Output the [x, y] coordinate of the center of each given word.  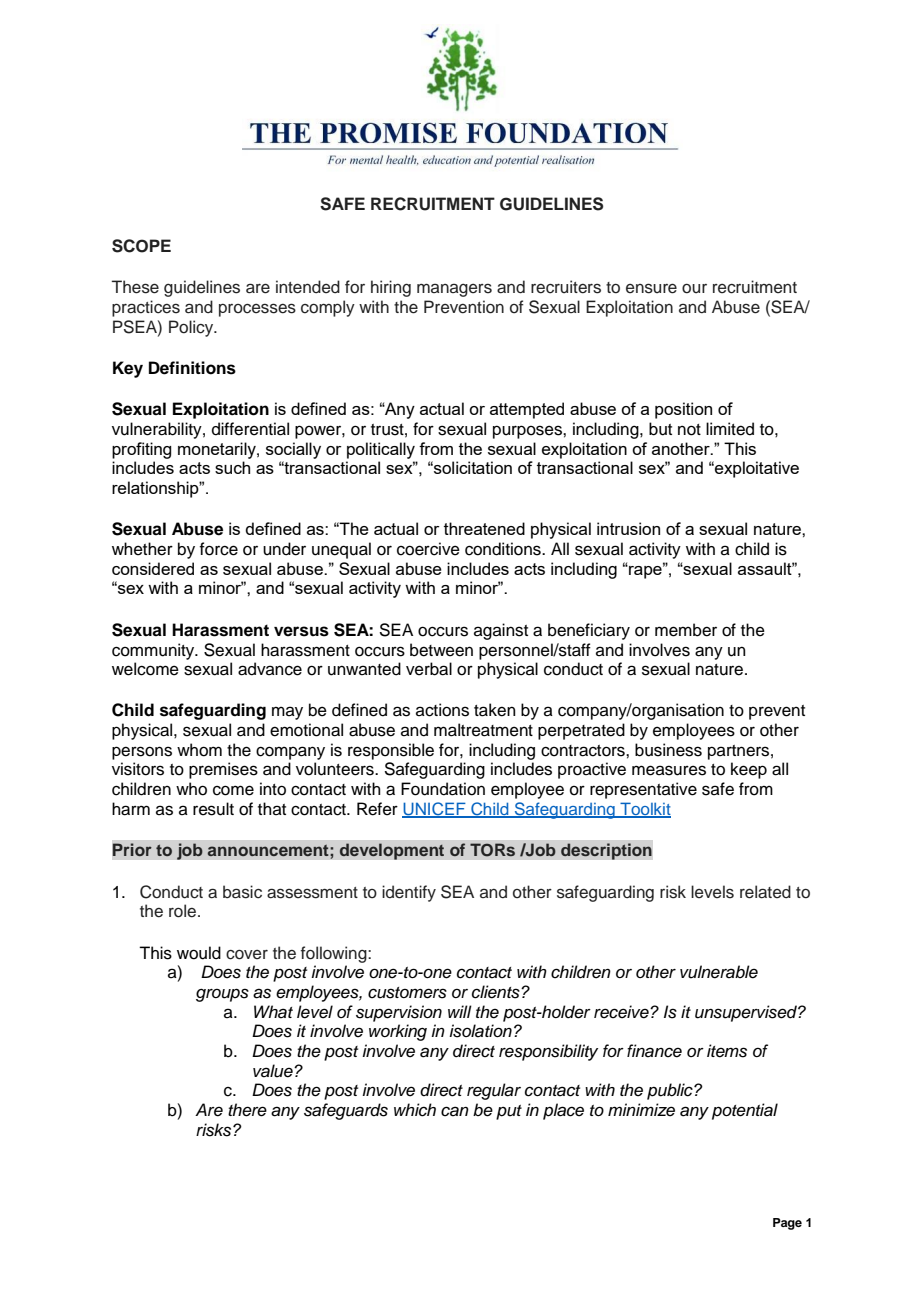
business [668, 750]
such [232, 467]
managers [454, 290]
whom [199, 750]
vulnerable [719, 972]
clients [497, 992]
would [199, 953]
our [694, 289]
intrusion [628, 528]
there [247, 1110]
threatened [484, 528]
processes [257, 310]
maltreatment [483, 730]
